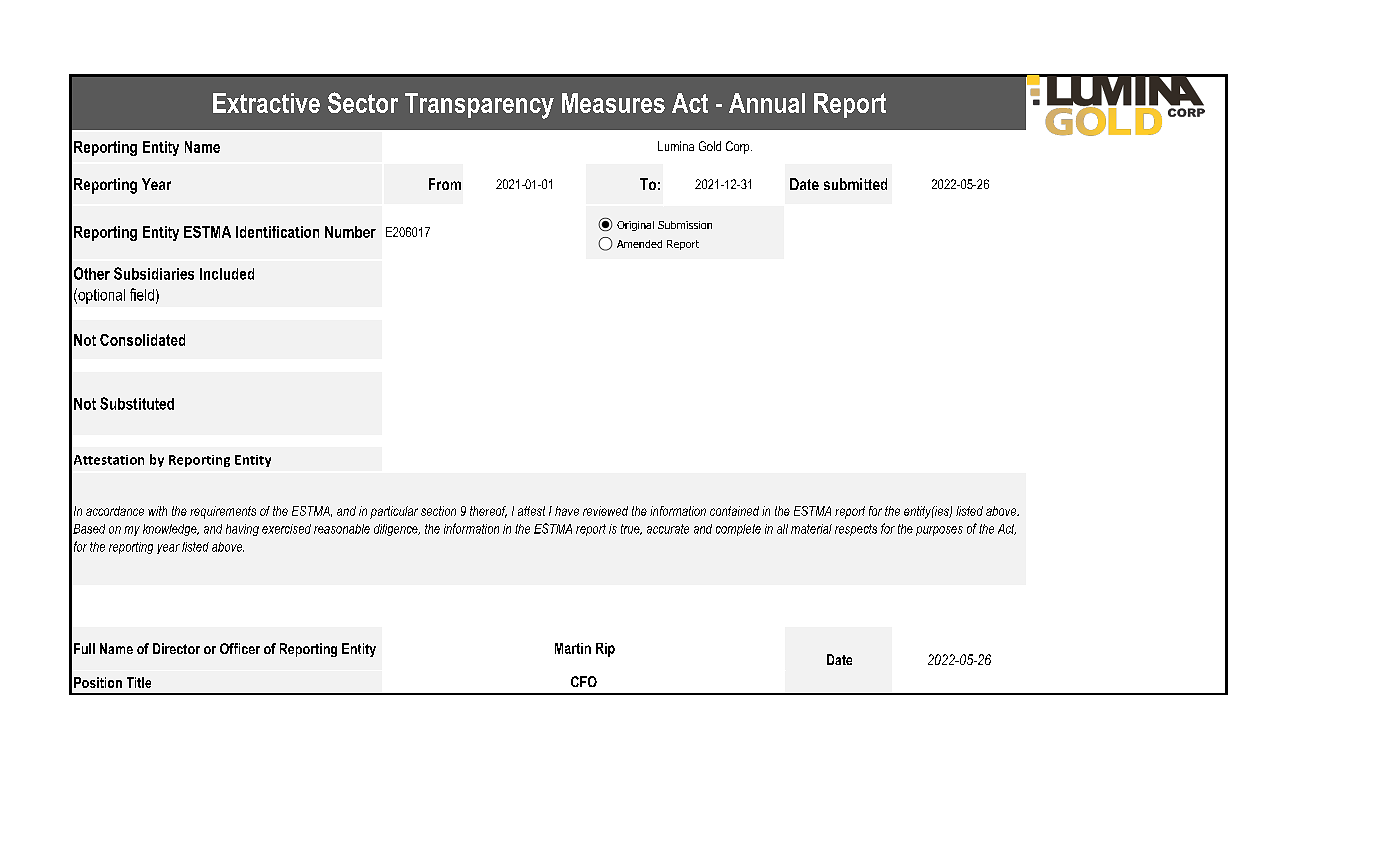 The image size is (1400, 850). What do you see at coordinates (154, 273) in the screenshot?
I see `Subsidiaries` at bounding box center [154, 273].
